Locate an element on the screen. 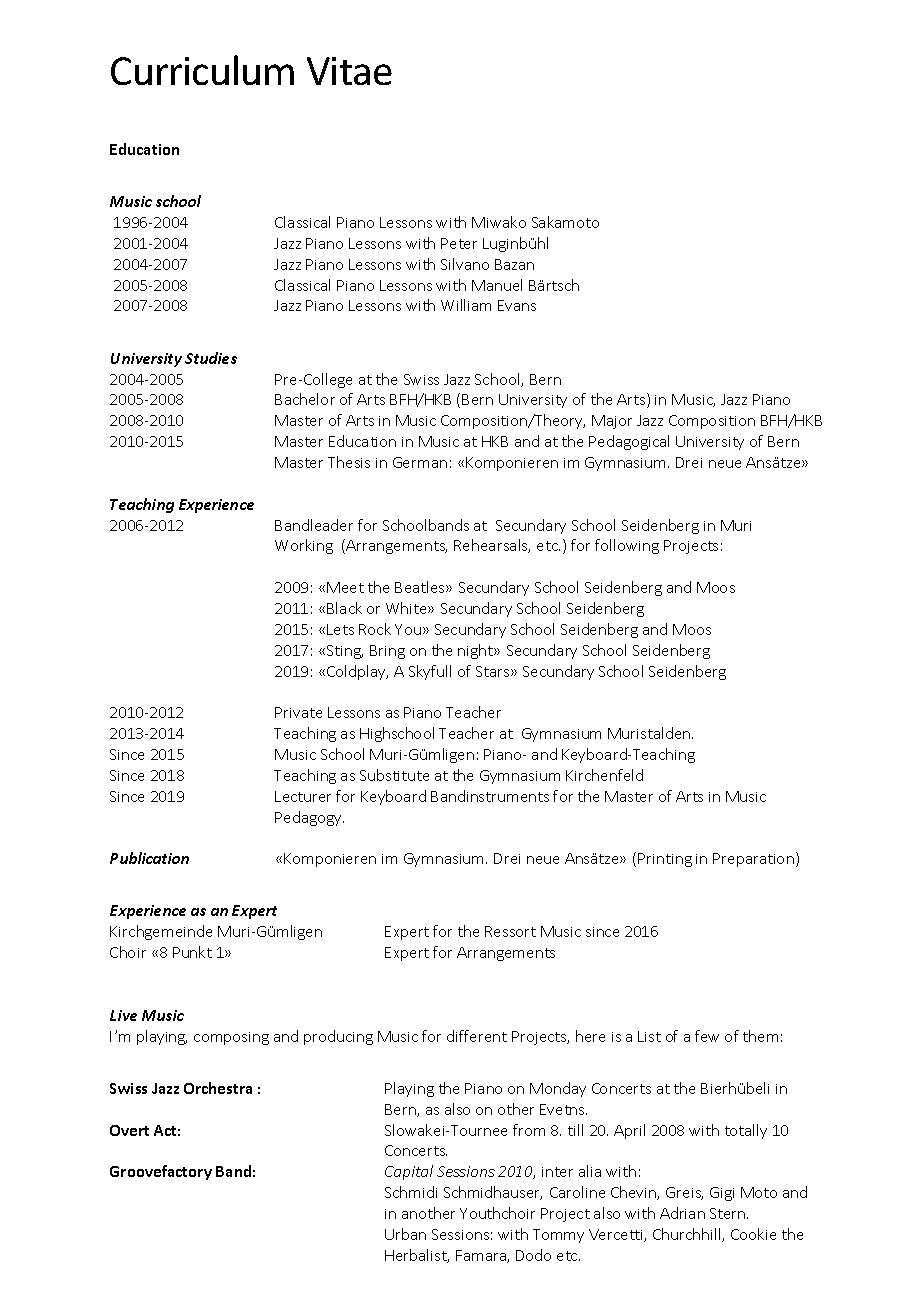 Image resolution: width=924 pixels, height=1308 pixels. following is located at coordinates (627, 546).
